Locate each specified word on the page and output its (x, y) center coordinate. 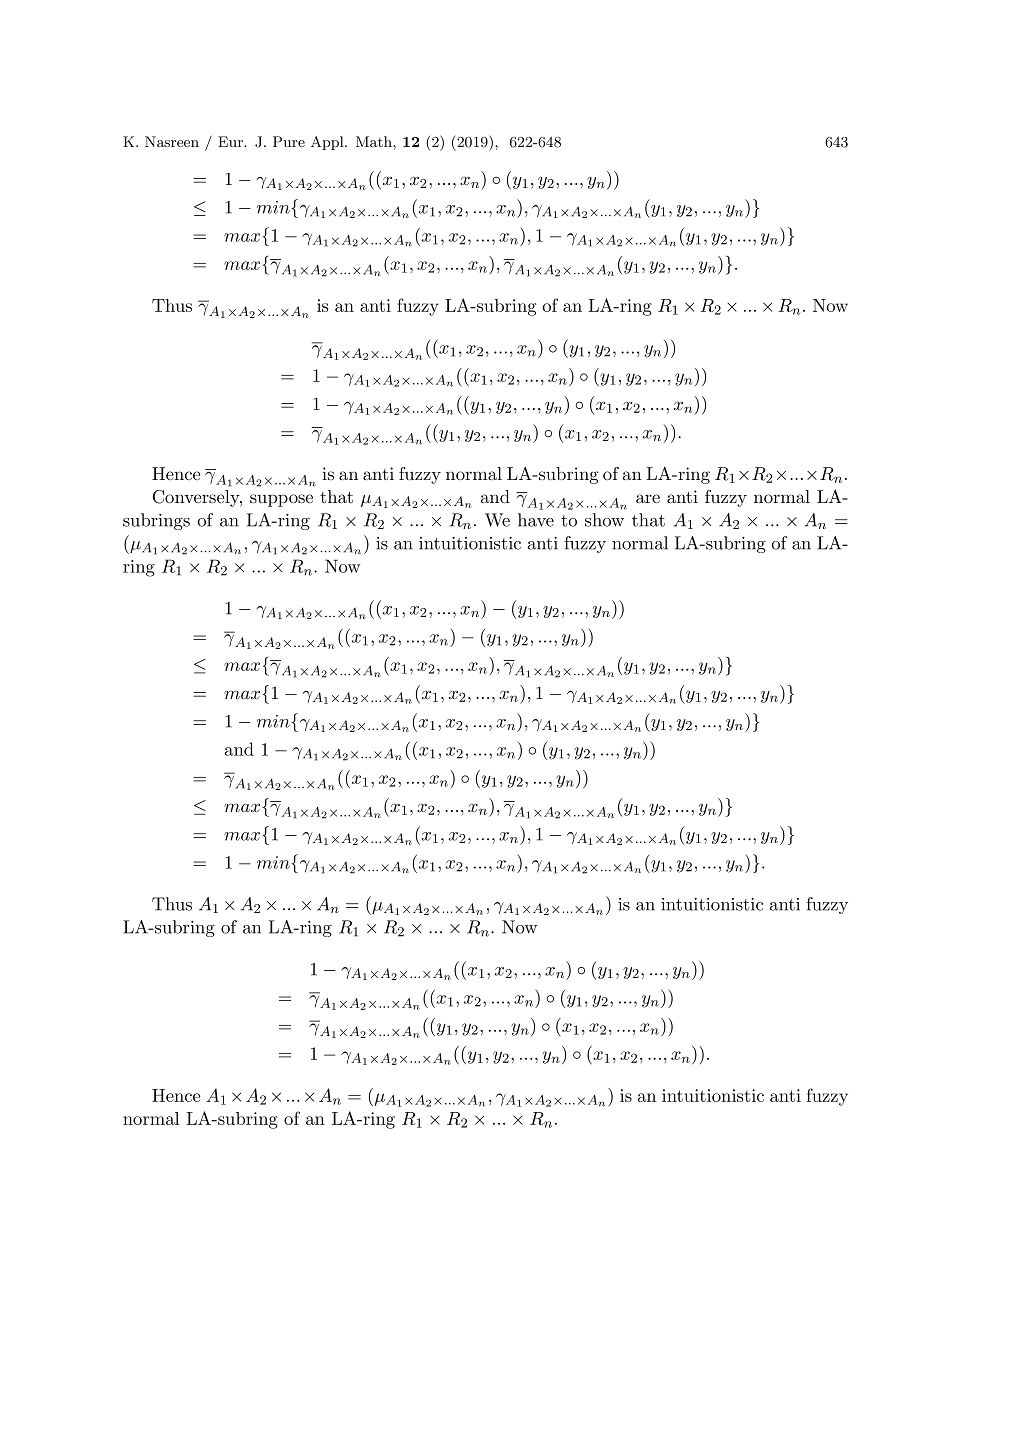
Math (375, 141)
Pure (289, 141)
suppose (281, 500)
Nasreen (172, 141)
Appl (328, 143)
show (604, 520)
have (536, 520)
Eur (231, 141)
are (648, 498)
